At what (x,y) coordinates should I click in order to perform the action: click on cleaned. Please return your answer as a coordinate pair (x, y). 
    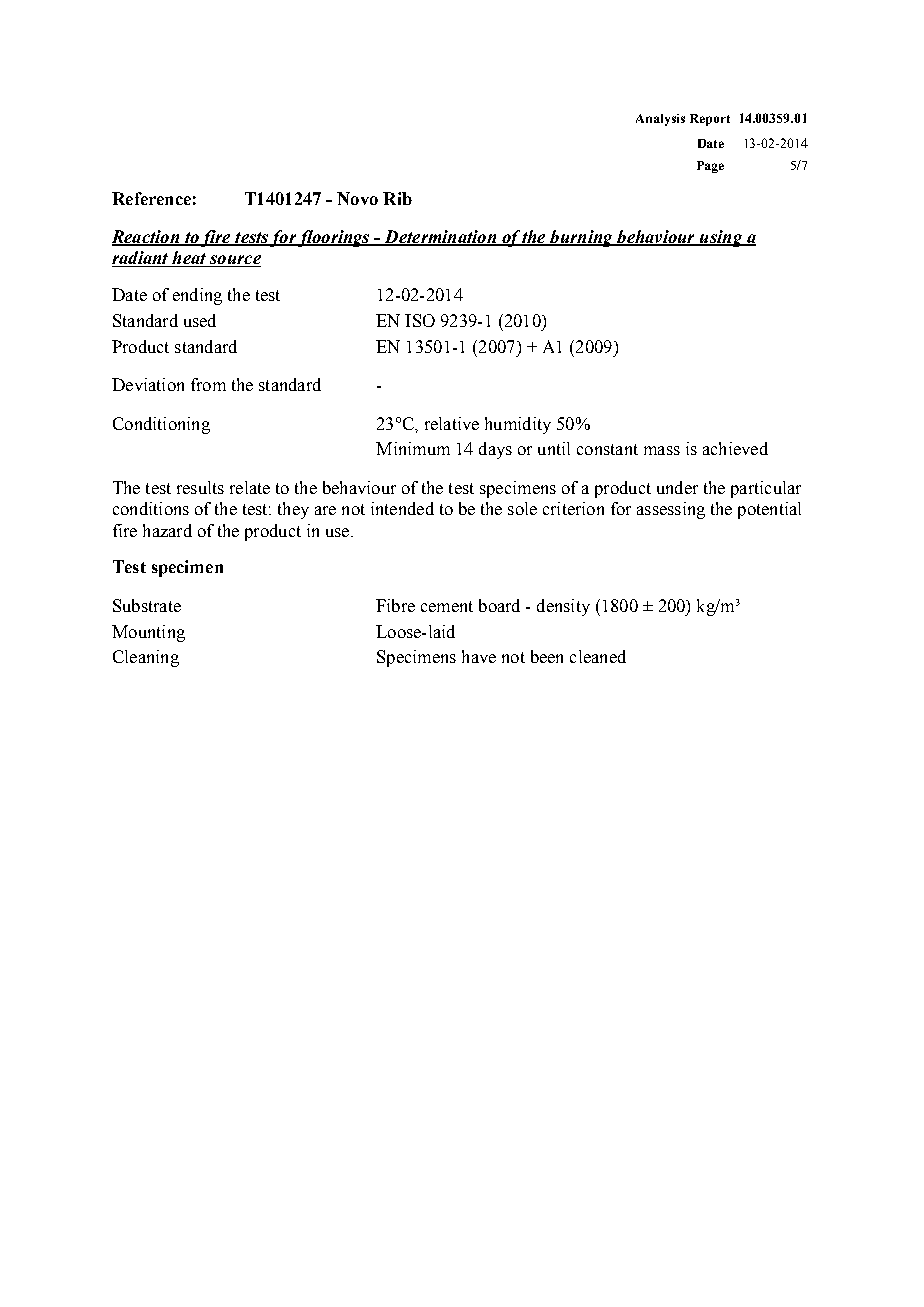
    Looking at the image, I should click on (598, 656).
